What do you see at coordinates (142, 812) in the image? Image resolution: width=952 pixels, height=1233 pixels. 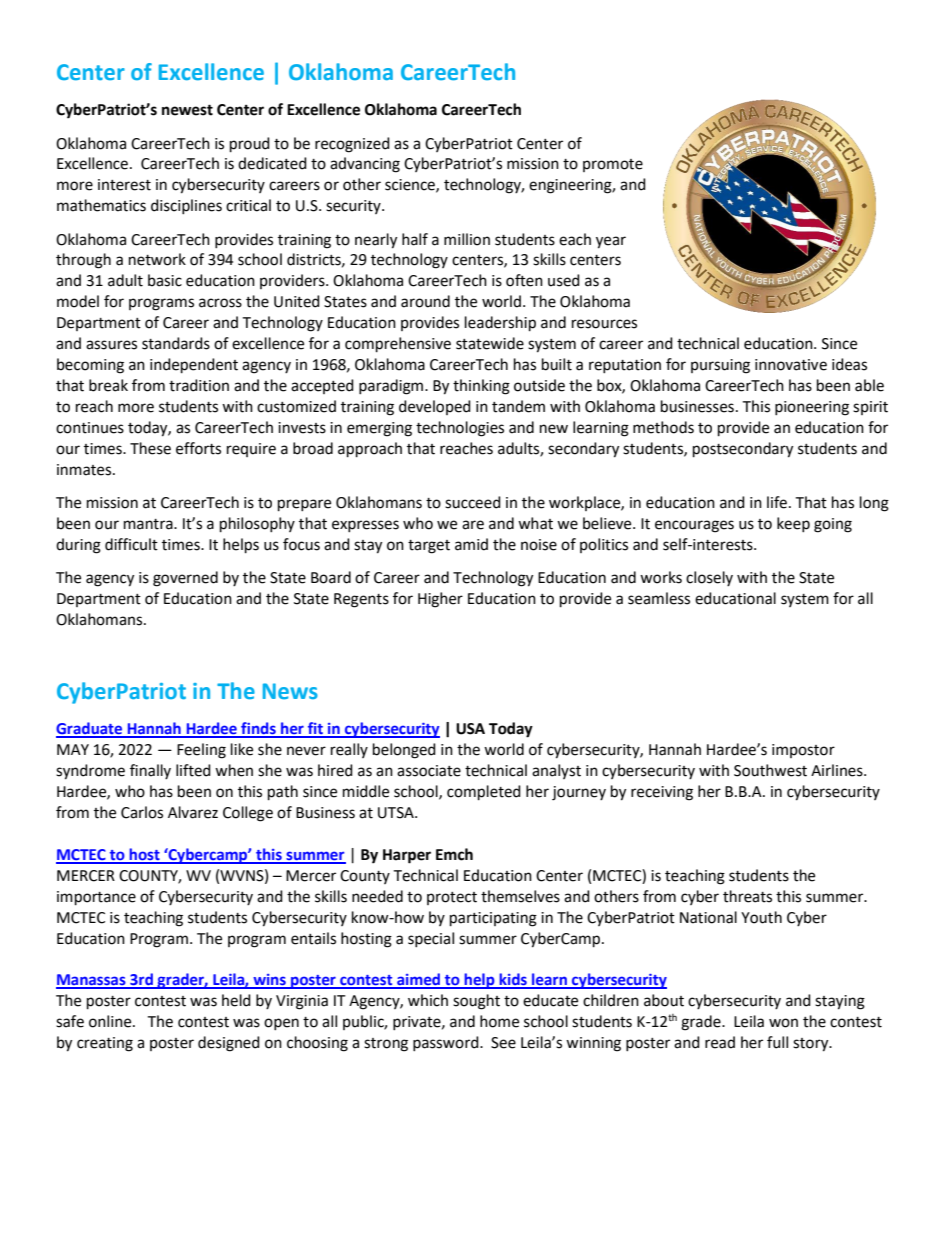 I see `Carlos` at bounding box center [142, 812].
